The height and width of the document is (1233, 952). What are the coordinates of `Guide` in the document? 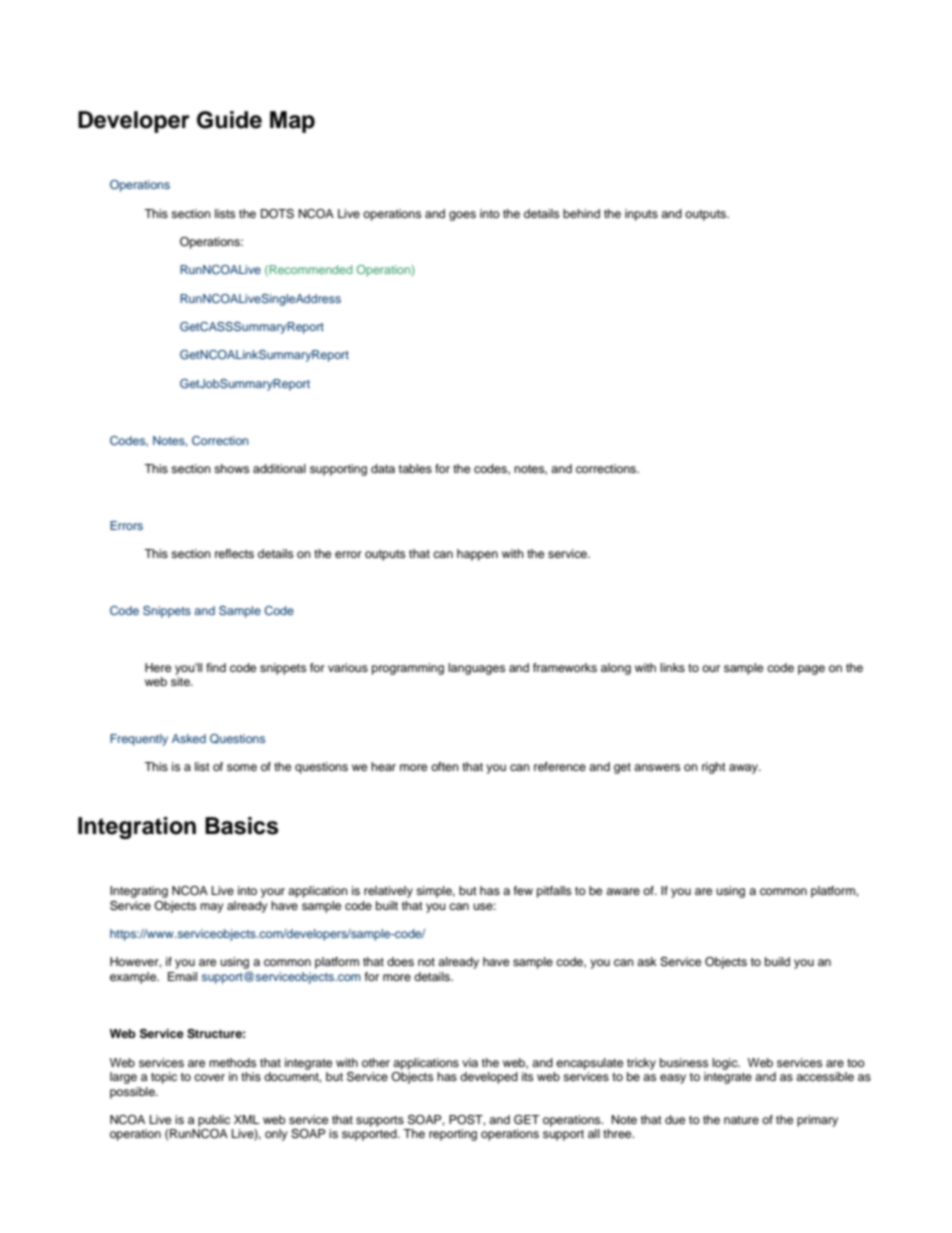 It's located at (229, 120).
